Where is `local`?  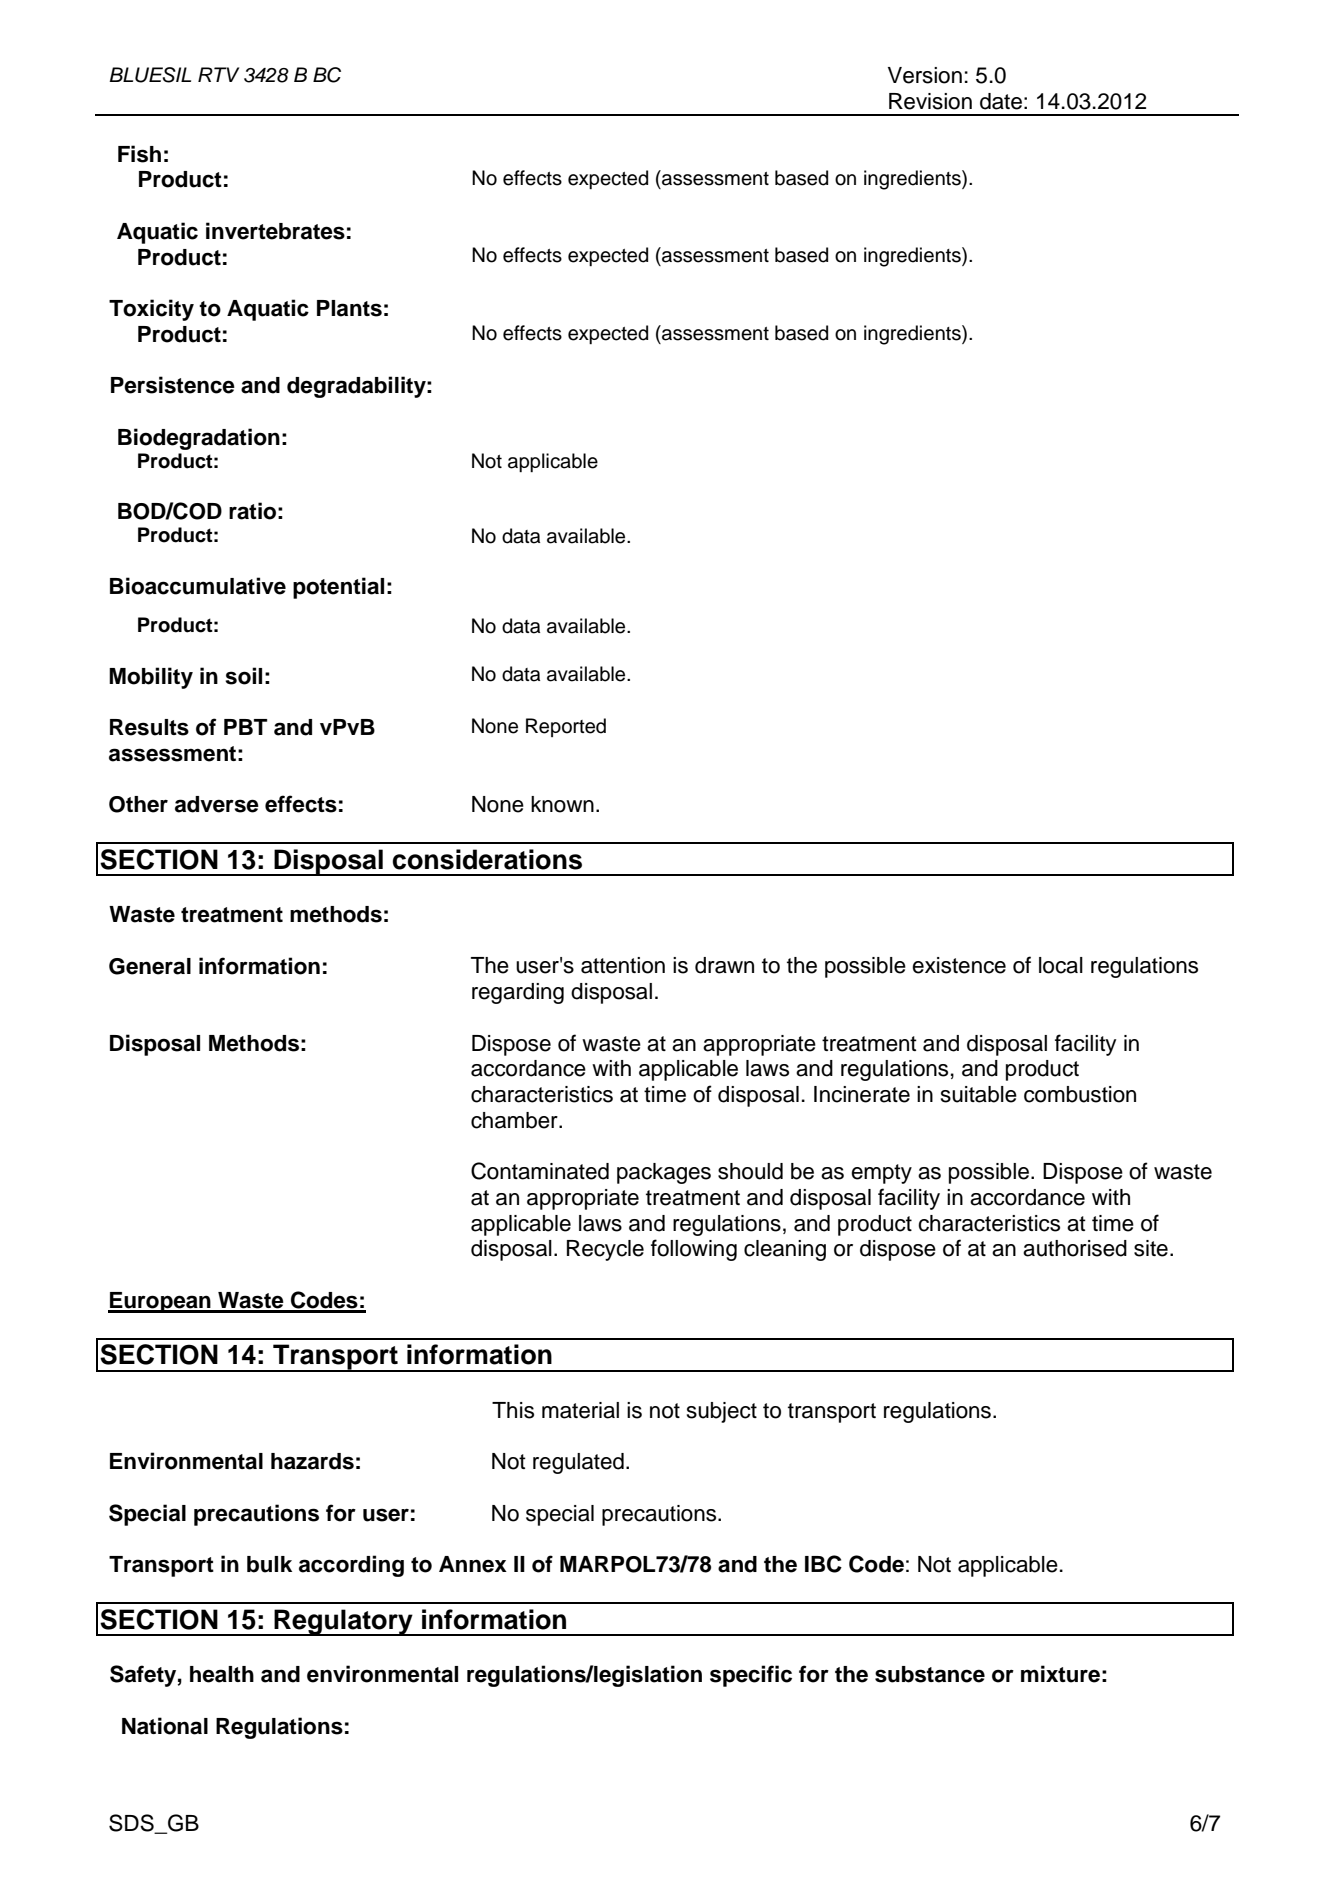
local is located at coordinates (1061, 965).
